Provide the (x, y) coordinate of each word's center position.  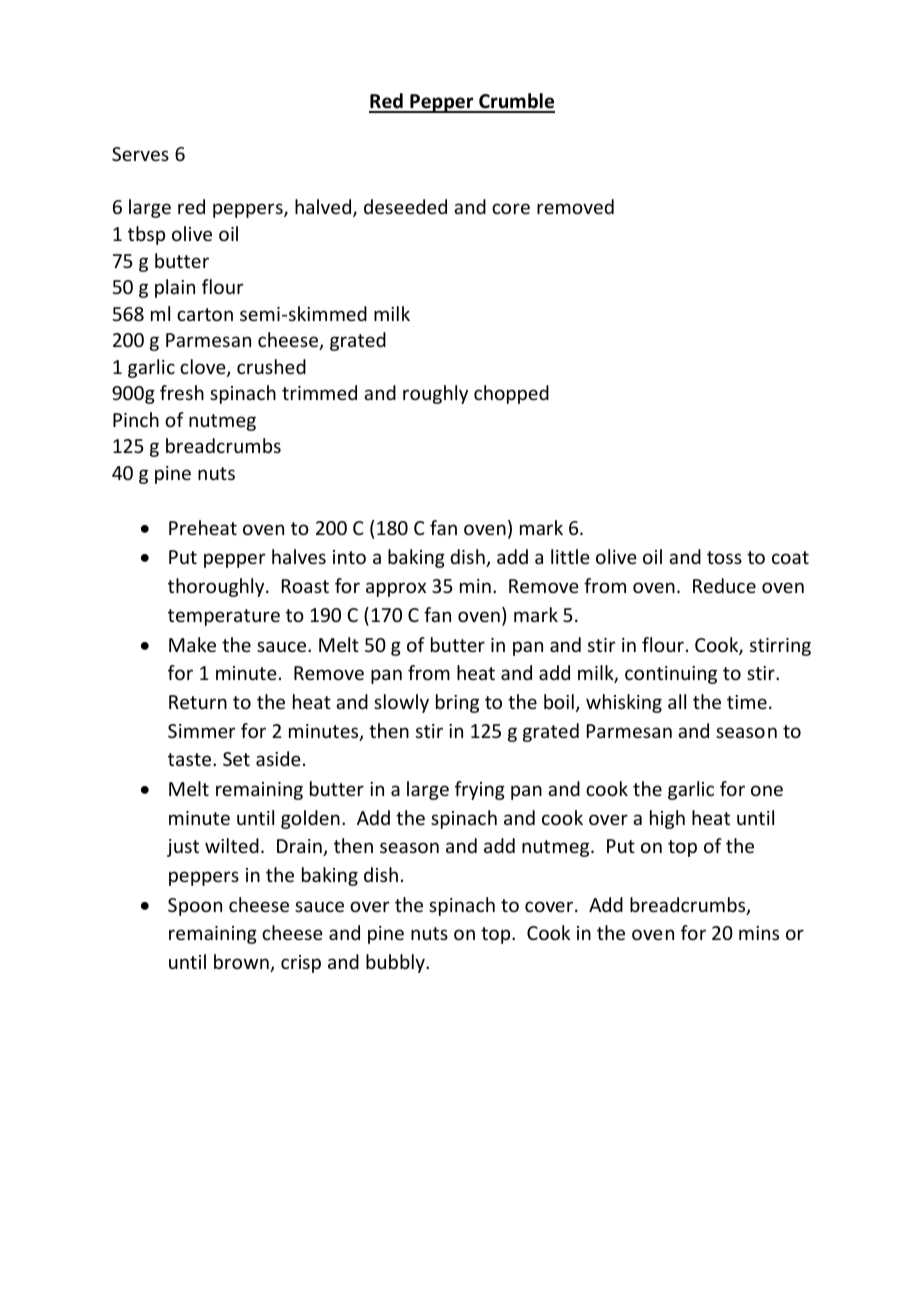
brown (242, 963)
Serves (140, 154)
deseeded (405, 206)
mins (759, 933)
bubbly (396, 963)
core (511, 208)
